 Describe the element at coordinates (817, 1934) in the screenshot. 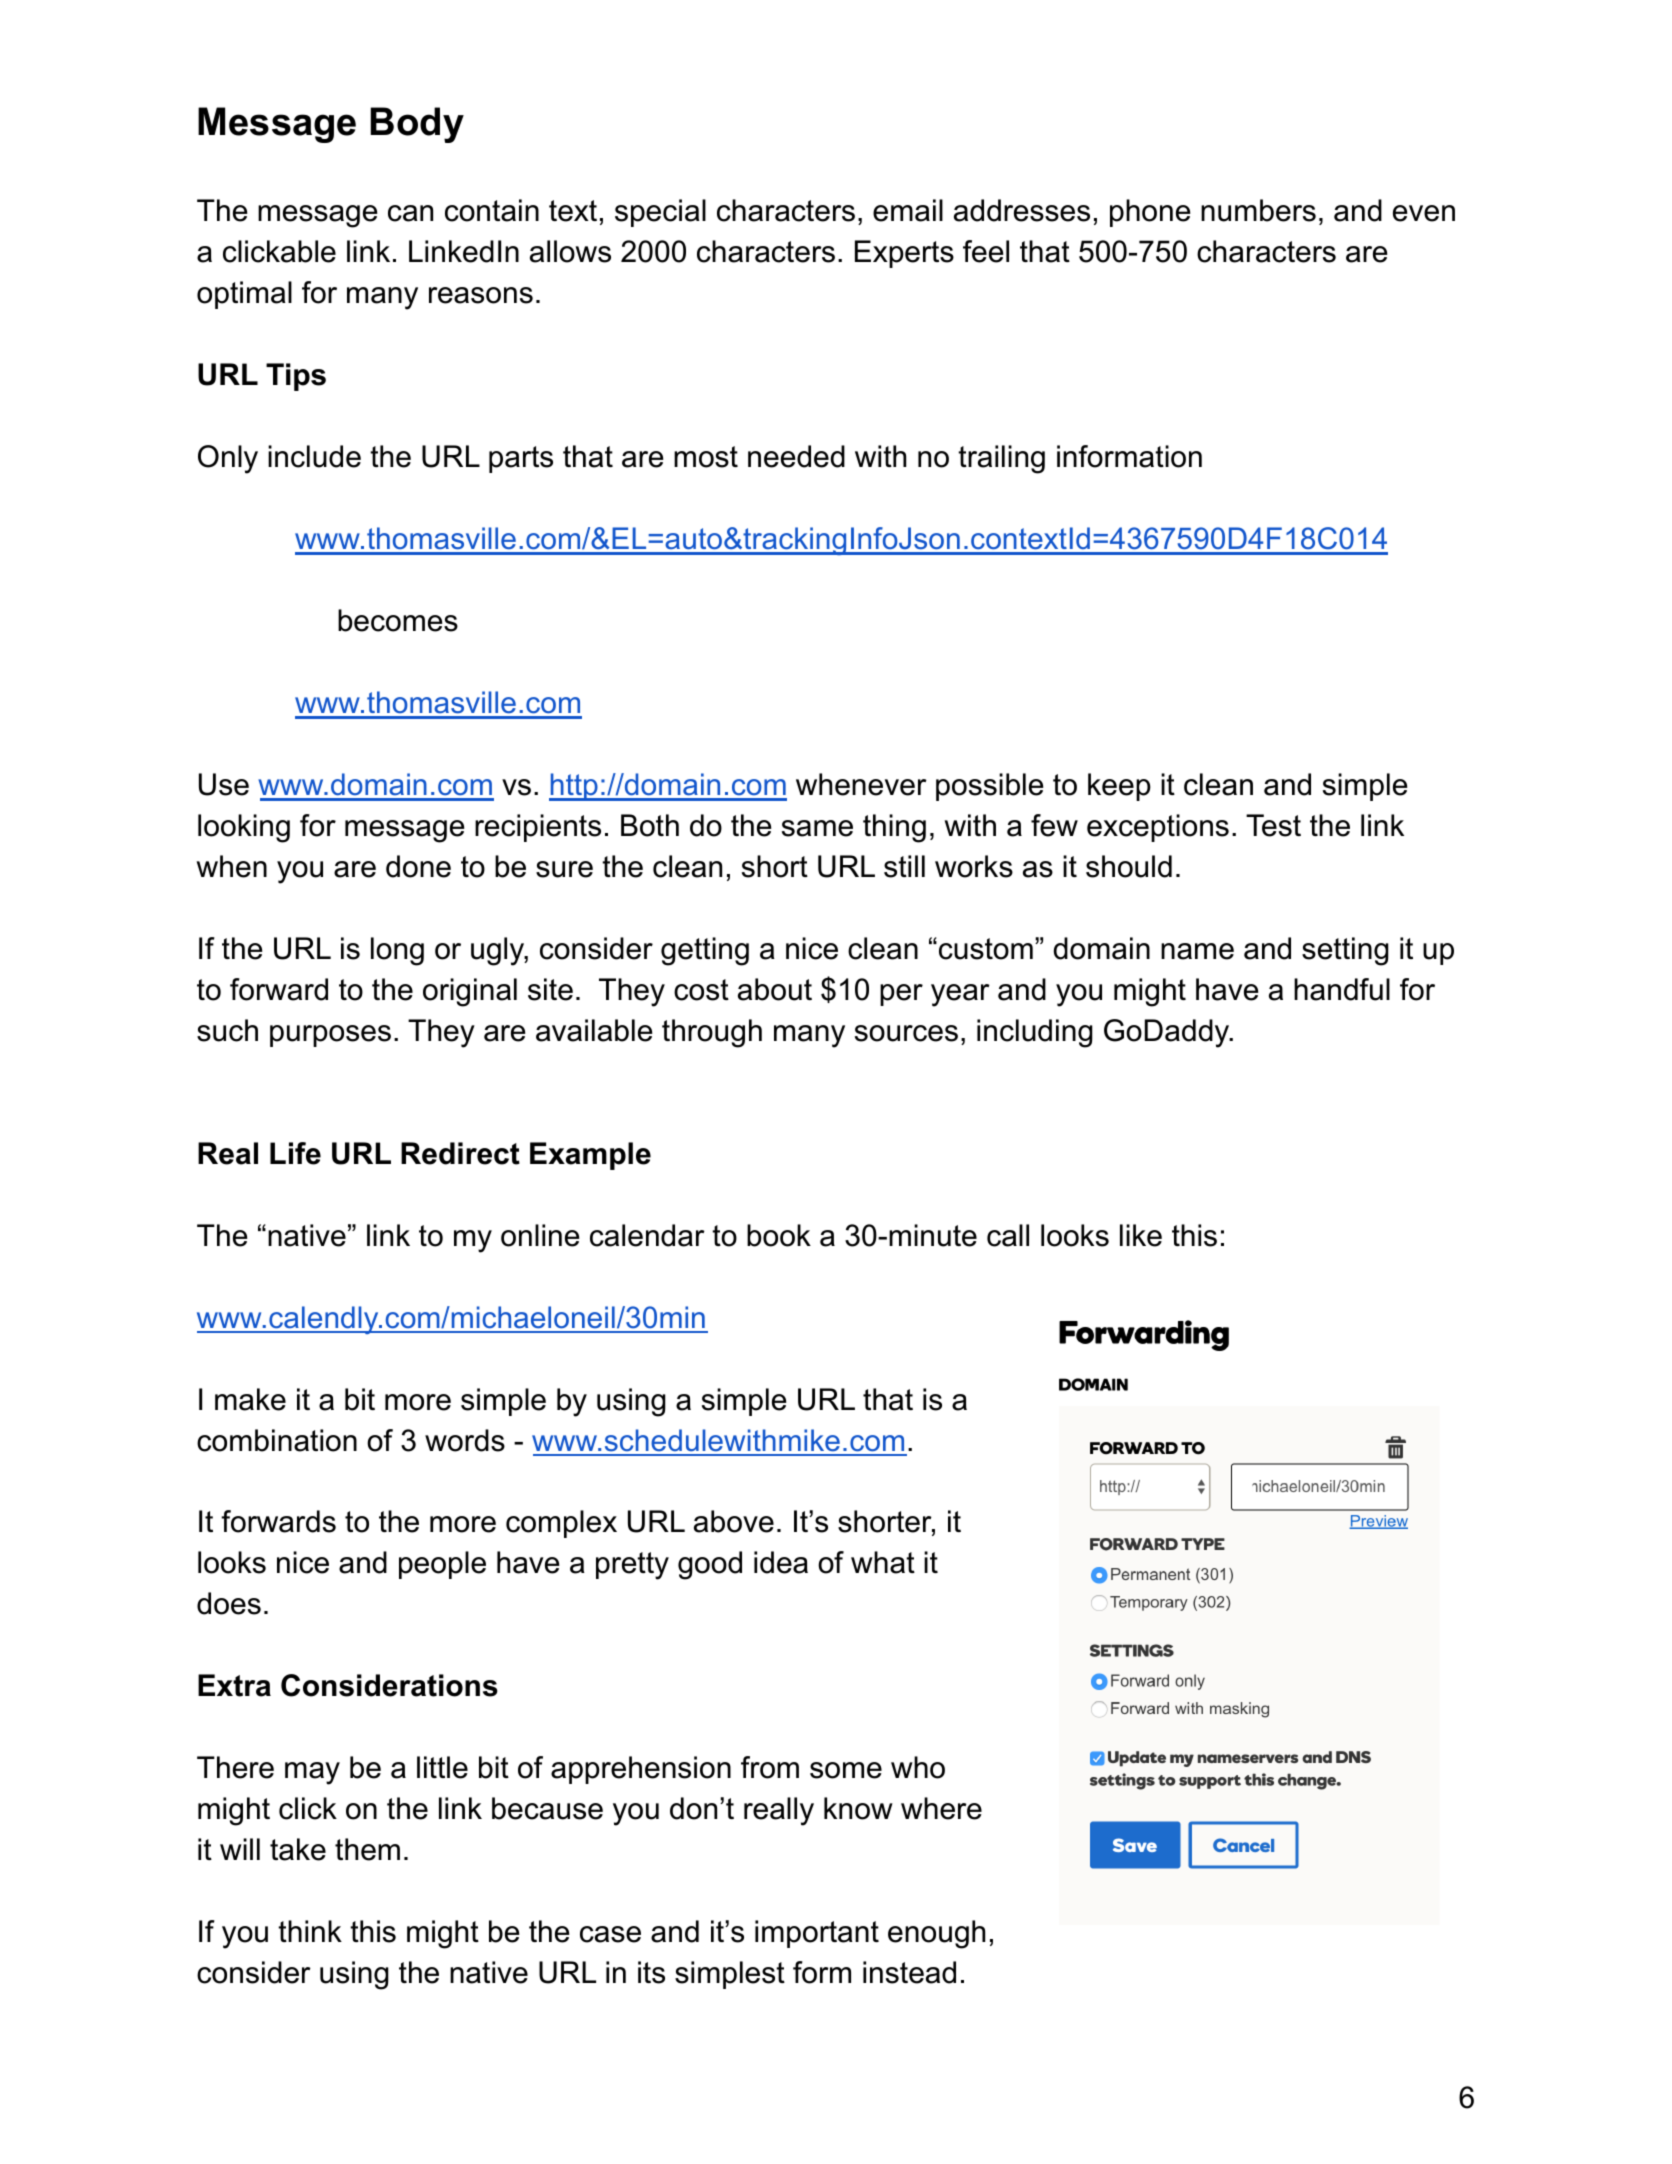

I see `important` at that location.
